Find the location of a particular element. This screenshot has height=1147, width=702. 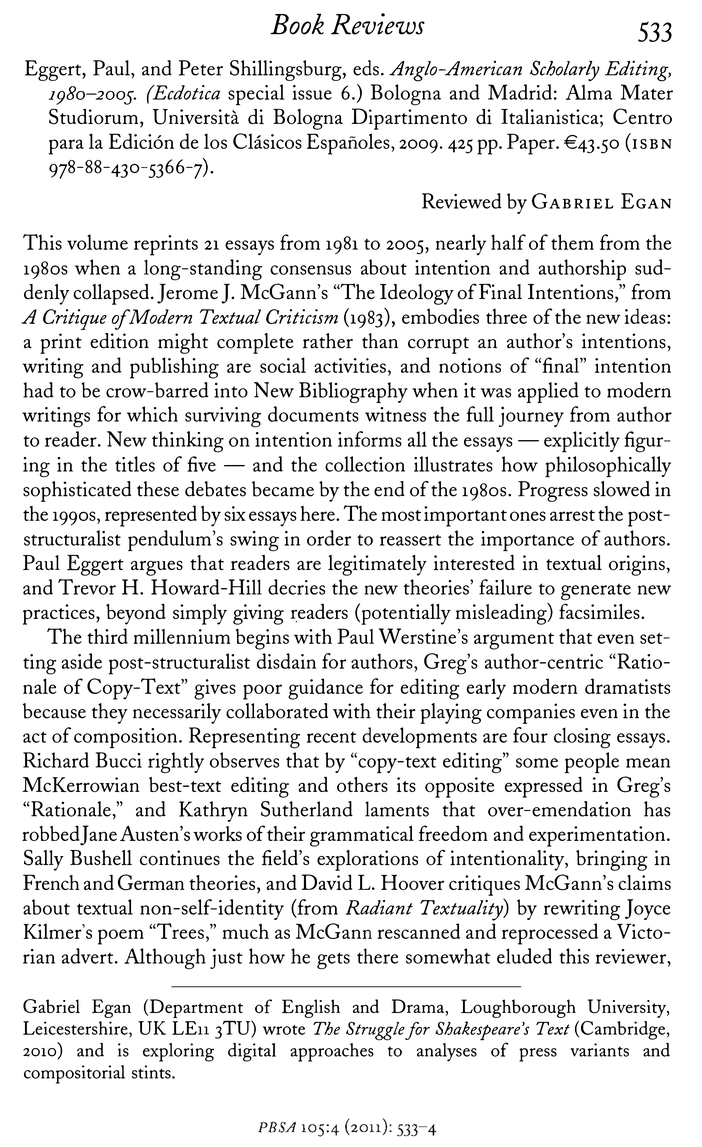

Scholarly is located at coordinates (565, 70).
